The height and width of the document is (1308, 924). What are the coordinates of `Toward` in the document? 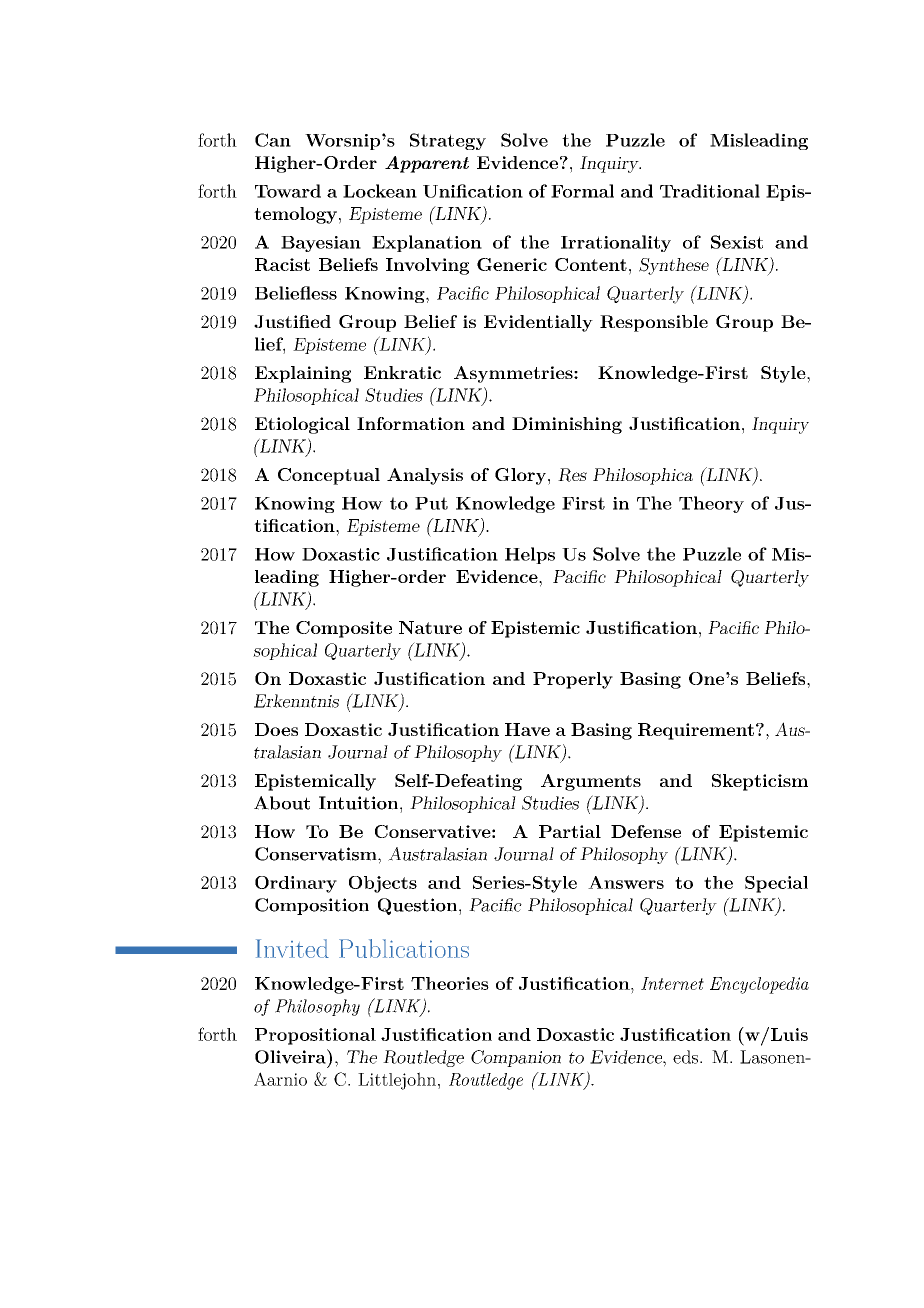 It's located at (288, 191).
